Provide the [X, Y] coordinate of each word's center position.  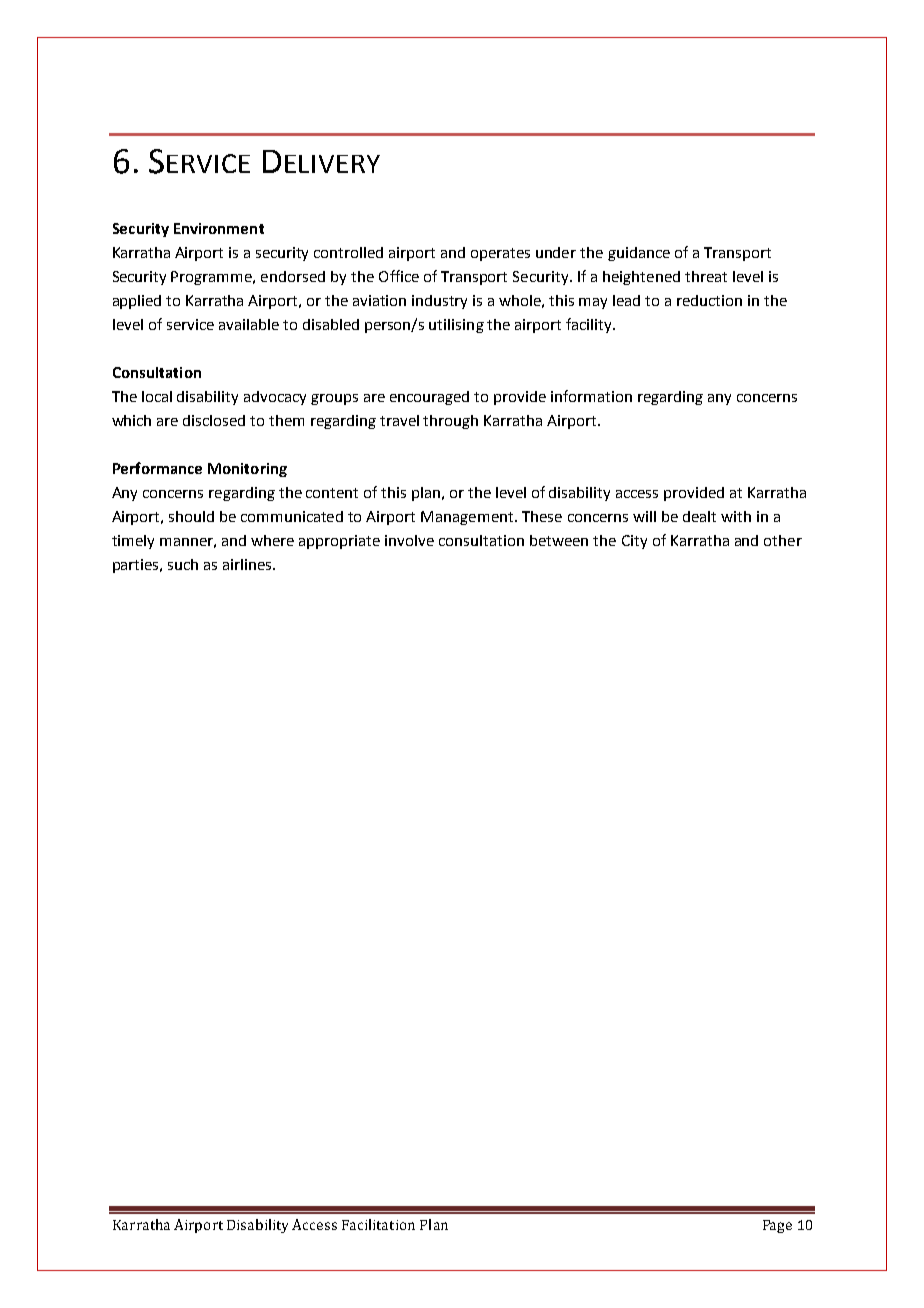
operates [500, 254]
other [783, 540]
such [183, 564]
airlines [248, 564]
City [634, 542]
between [559, 540]
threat [706, 276]
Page [777, 1226]
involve [409, 540]
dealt [699, 516]
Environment [219, 228]
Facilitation [378, 1224]
